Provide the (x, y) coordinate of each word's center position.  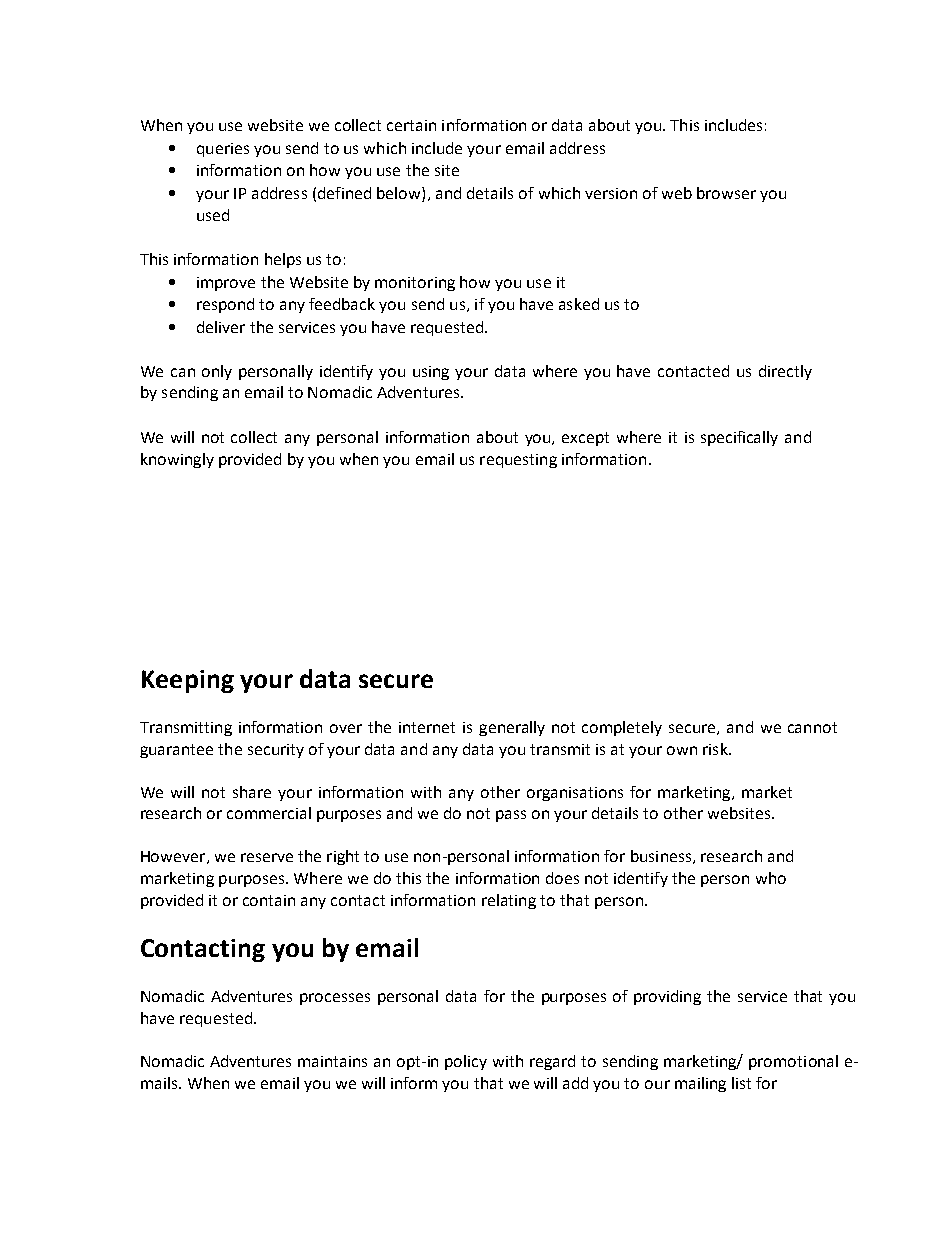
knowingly (177, 460)
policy (466, 1062)
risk (716, 749)
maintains (332, 1061)
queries (223, 150)
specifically (739, 438)
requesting (518, 461)
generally (512, 728)
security (276, 751)
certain (411, 125)
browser (726, 193)
